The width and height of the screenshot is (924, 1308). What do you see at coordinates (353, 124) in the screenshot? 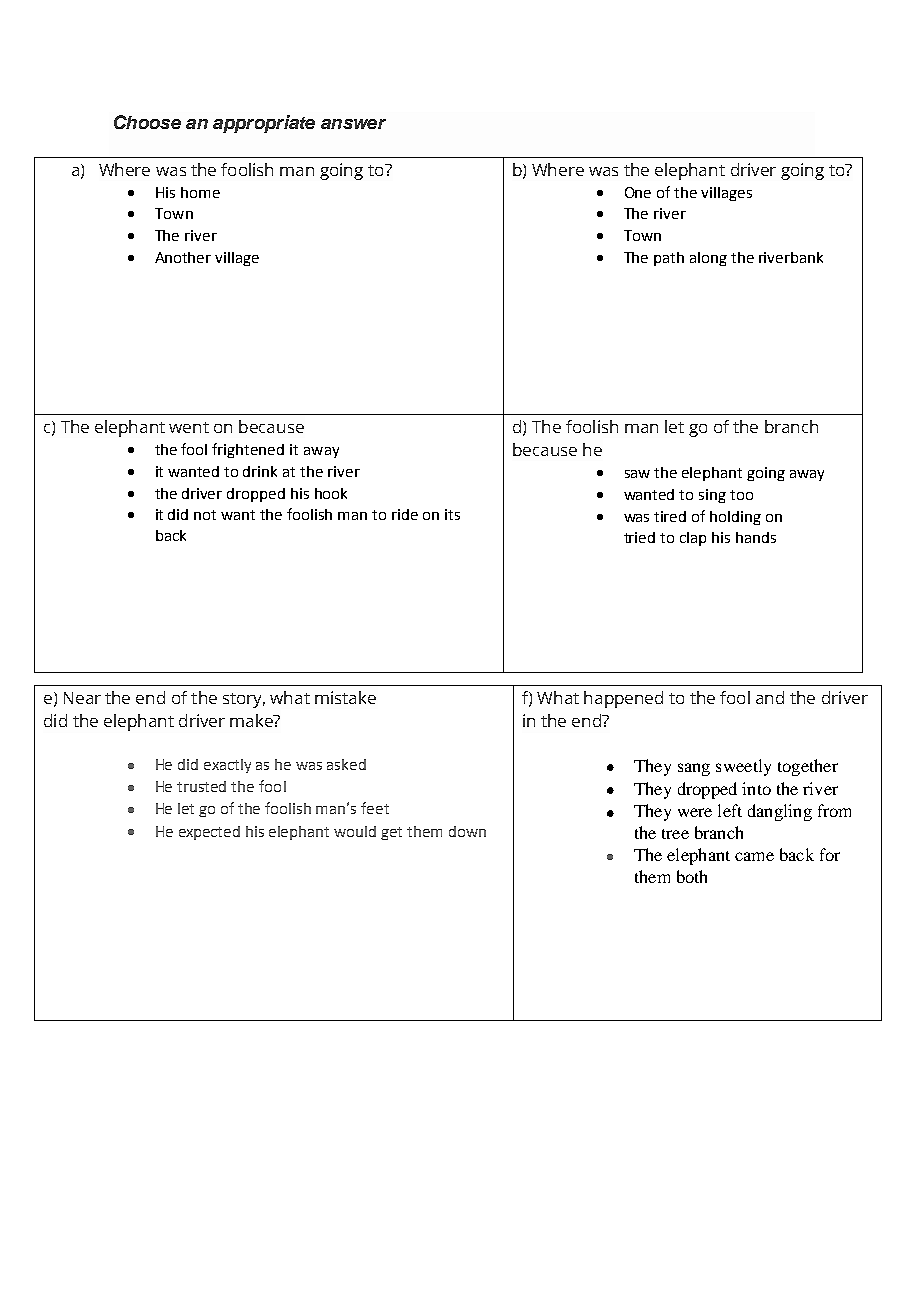
I see `answer` at bounding box center [353, 124].
